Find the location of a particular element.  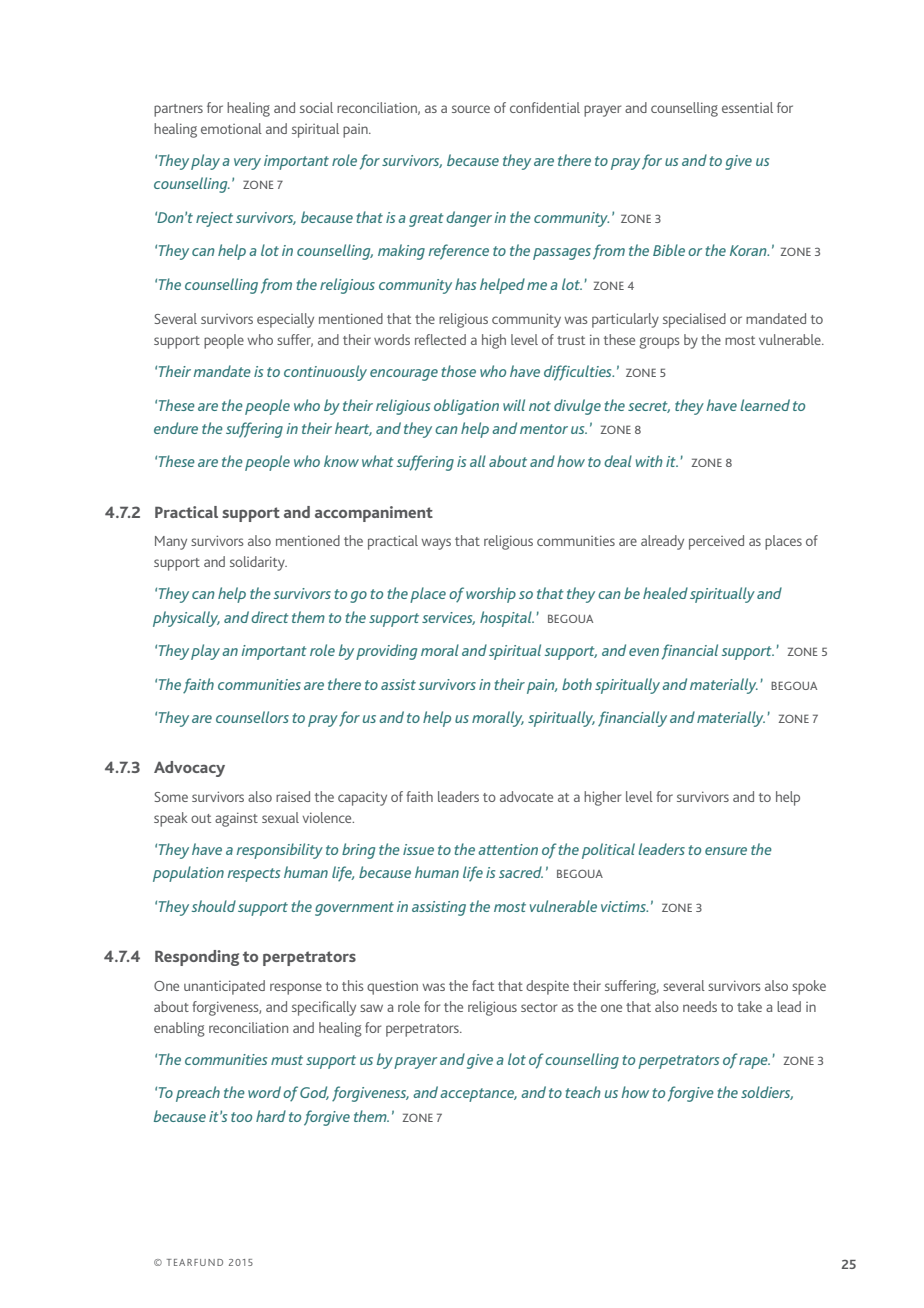

hospital is located at coordinates (507, 619).
